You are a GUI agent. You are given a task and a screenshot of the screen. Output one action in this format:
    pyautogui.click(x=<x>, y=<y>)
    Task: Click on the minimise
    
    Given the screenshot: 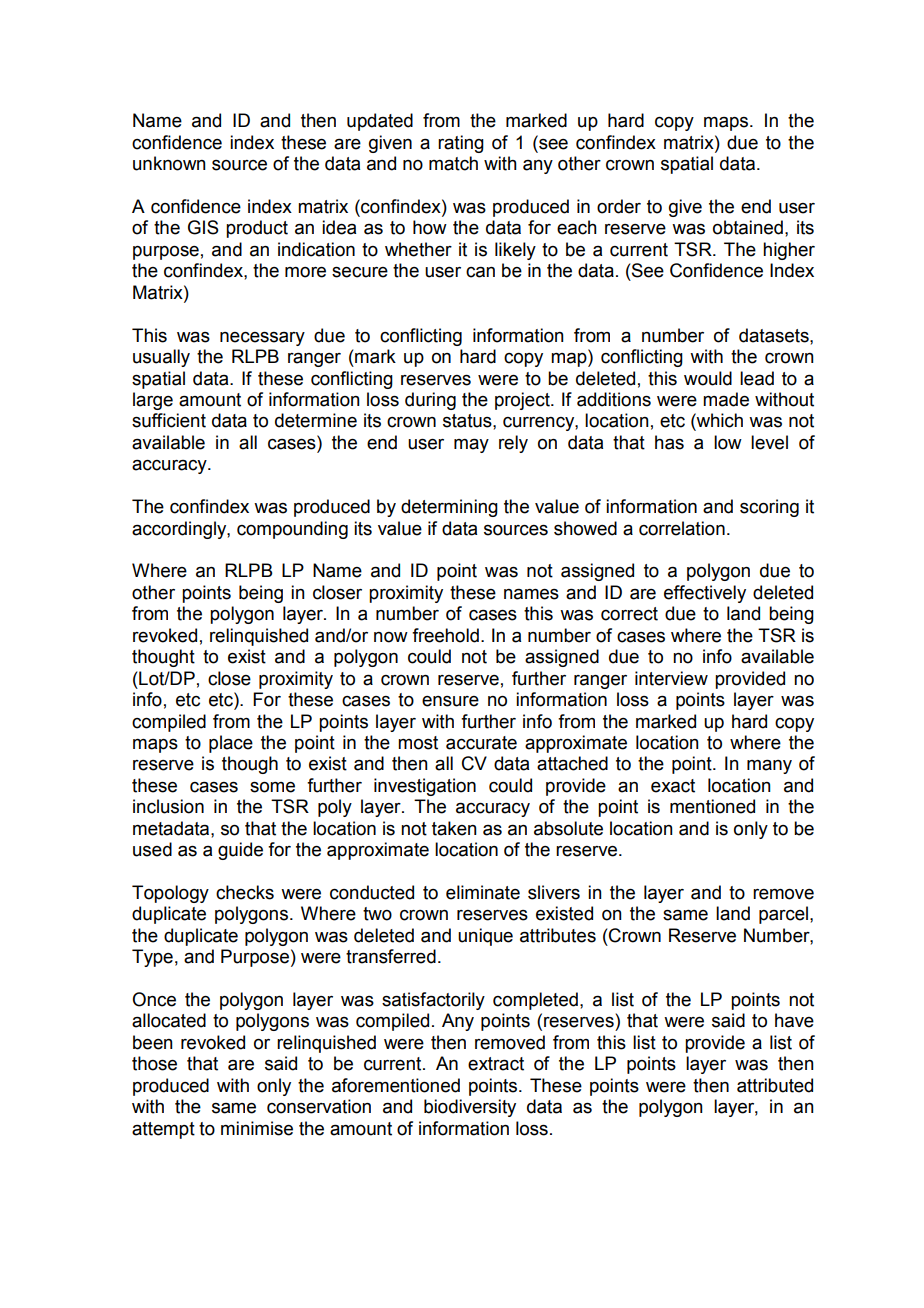 What is the action you would take?
    pyautogui.click(x=257, y=1128)
